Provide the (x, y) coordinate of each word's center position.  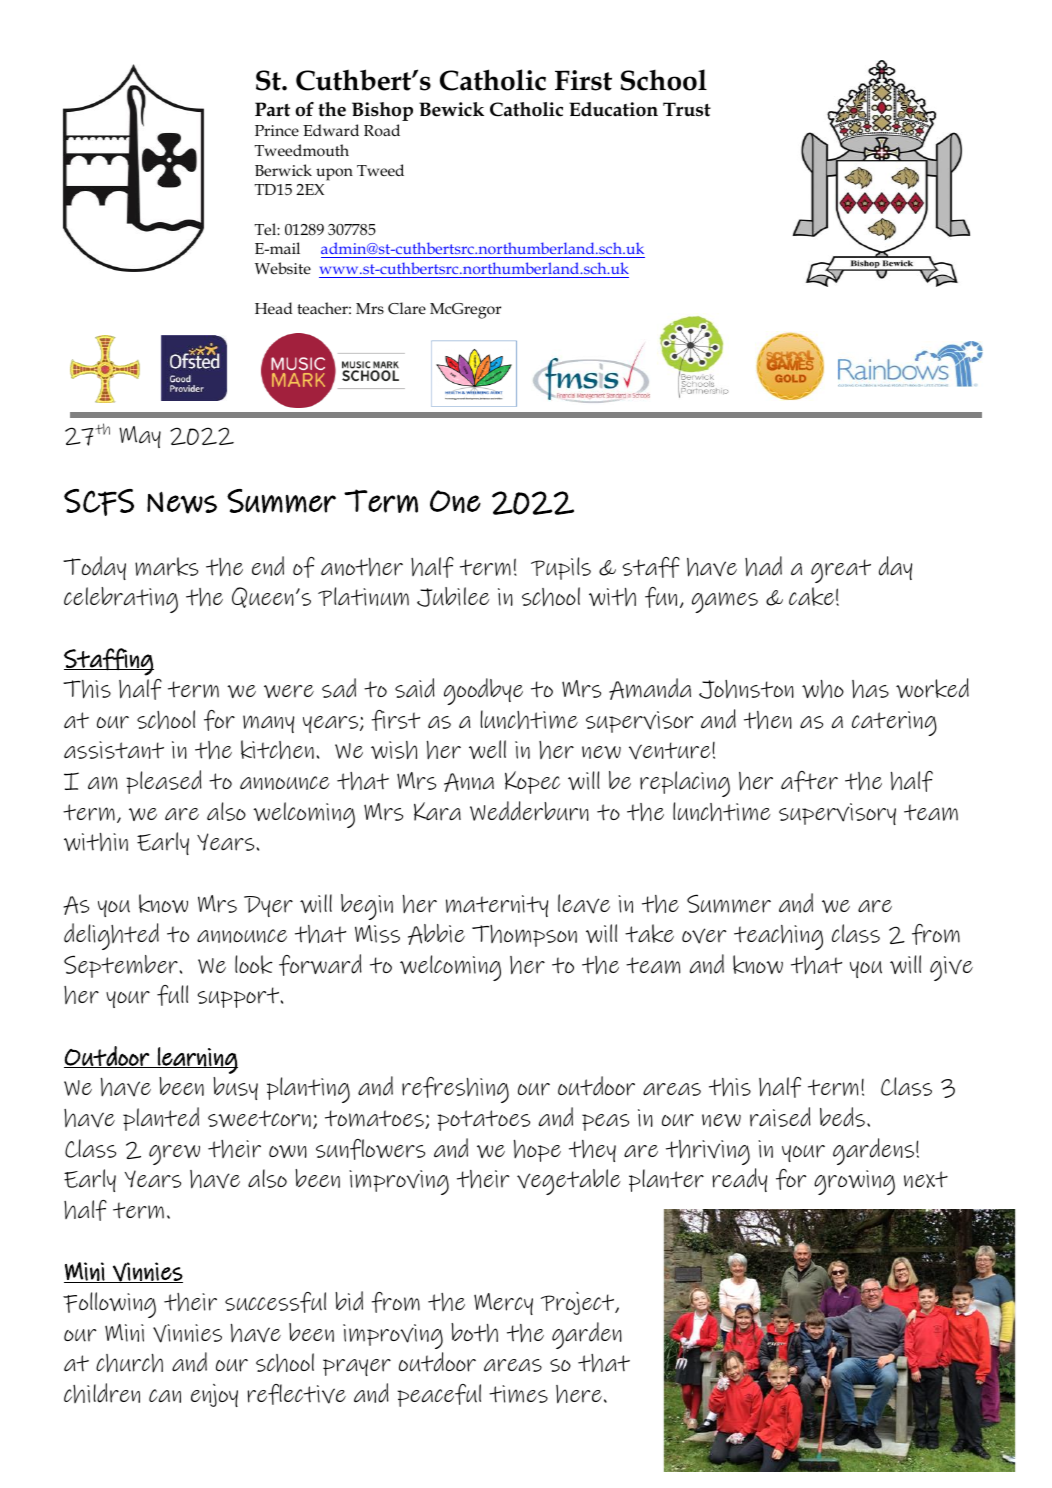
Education (613, 109)
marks (166, 566)
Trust (687, 109)
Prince (277, 130)
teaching (778, 937)
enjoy (214, 1395)
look (254, 964)
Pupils (561, 568)
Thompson (524, 936)
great (841, 571)
